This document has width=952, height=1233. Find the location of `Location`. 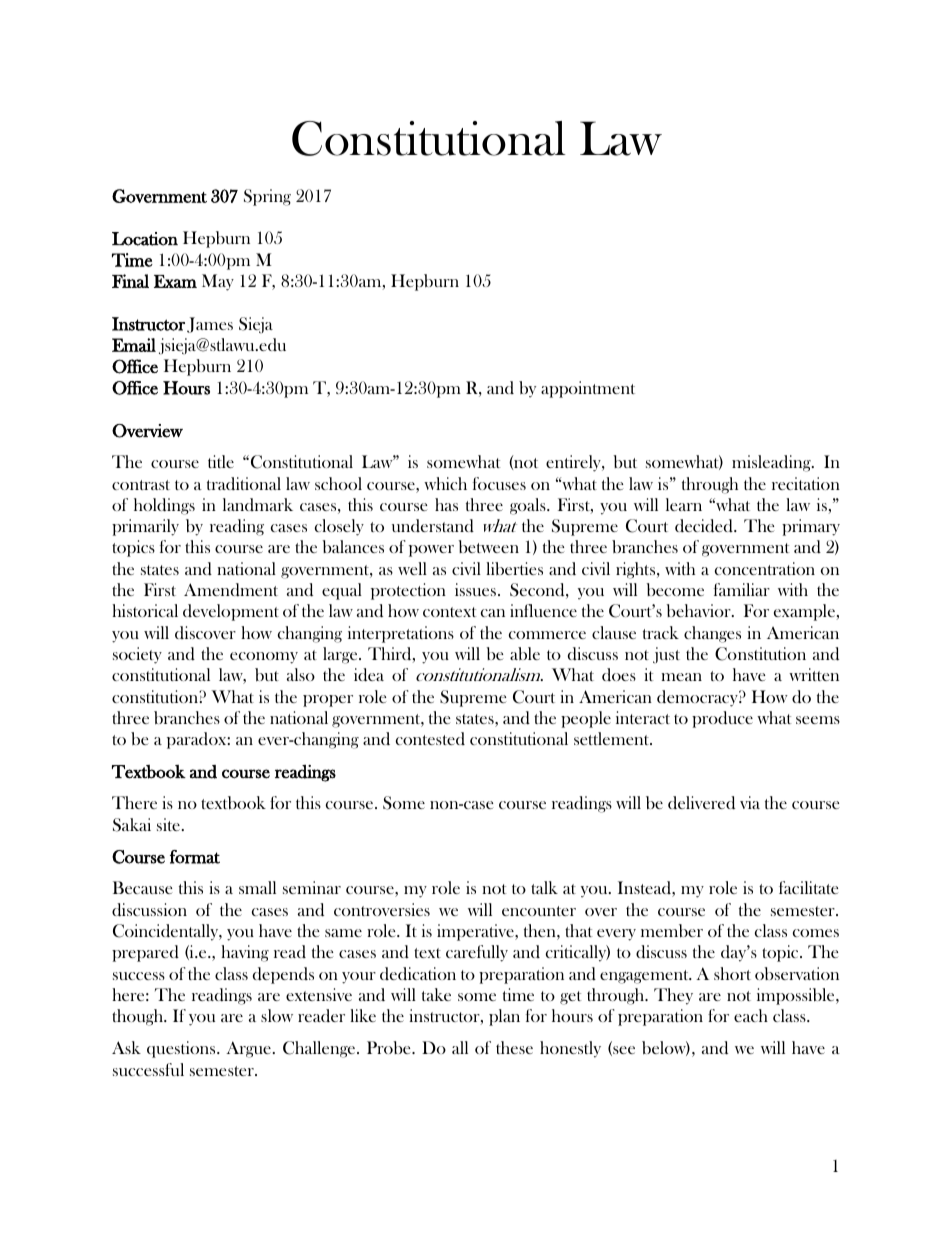

Location is located at coordinates (145, 239).
